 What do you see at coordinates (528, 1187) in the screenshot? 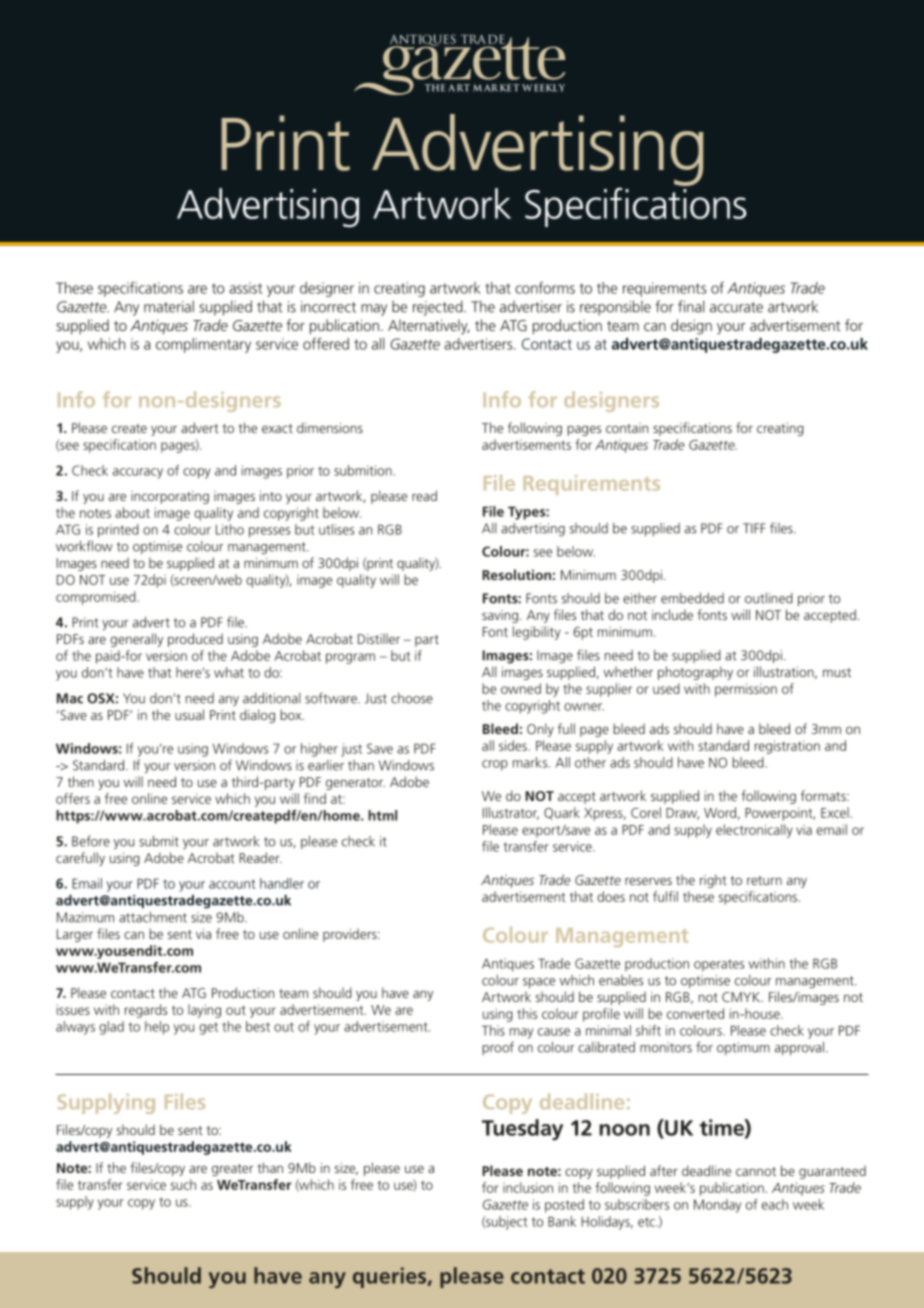
I see `inclusion` at bounding box center [528, 1187].
